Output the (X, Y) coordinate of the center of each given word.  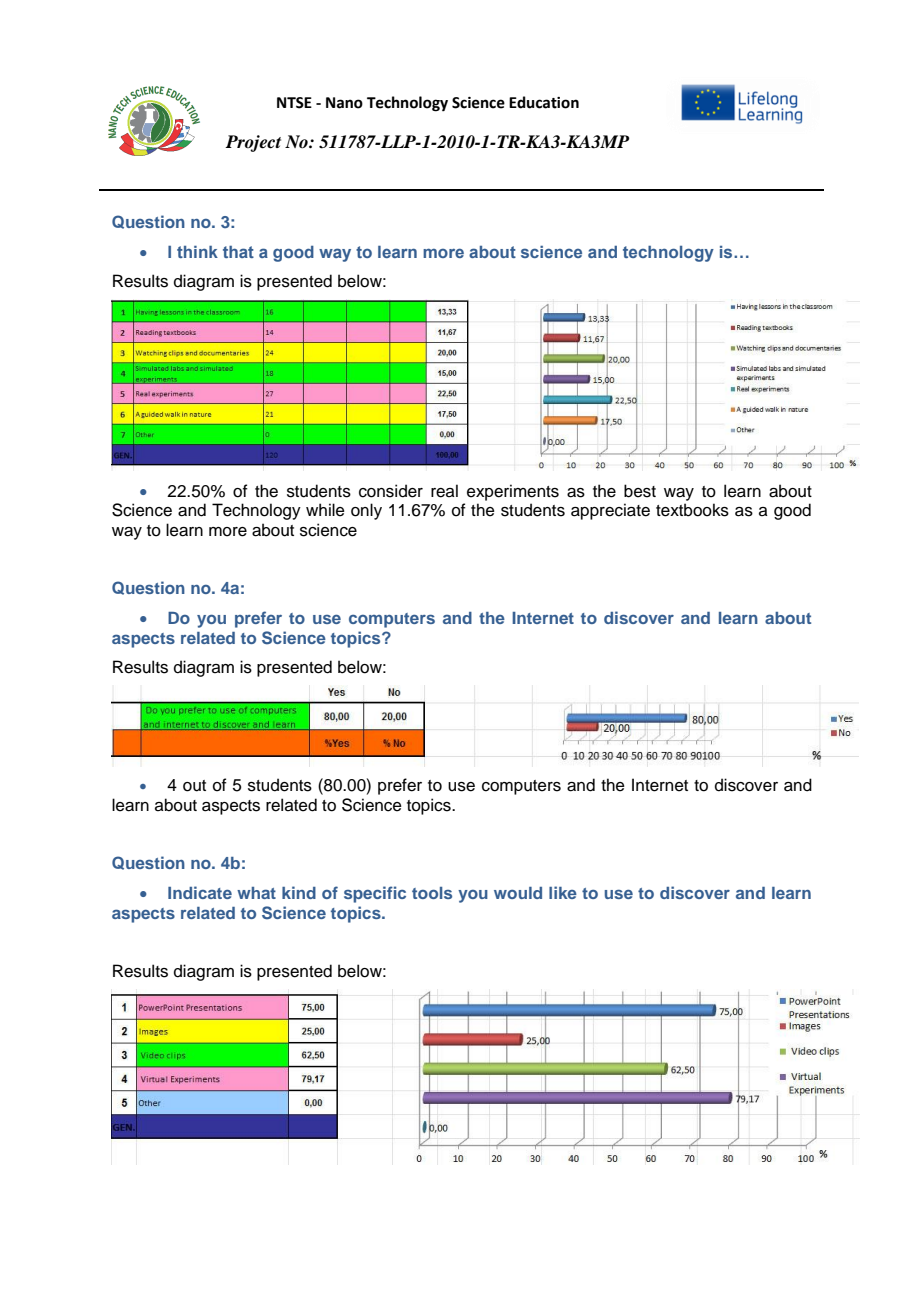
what (256, 893)
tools (432, 893)
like (563, 892)
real (444, 491)
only (366, 511)
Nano (344, 103)
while (325, 510)
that (238, 252)
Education (544, 102)
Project (253, 143)
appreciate (610, 511)
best (640, 491)
